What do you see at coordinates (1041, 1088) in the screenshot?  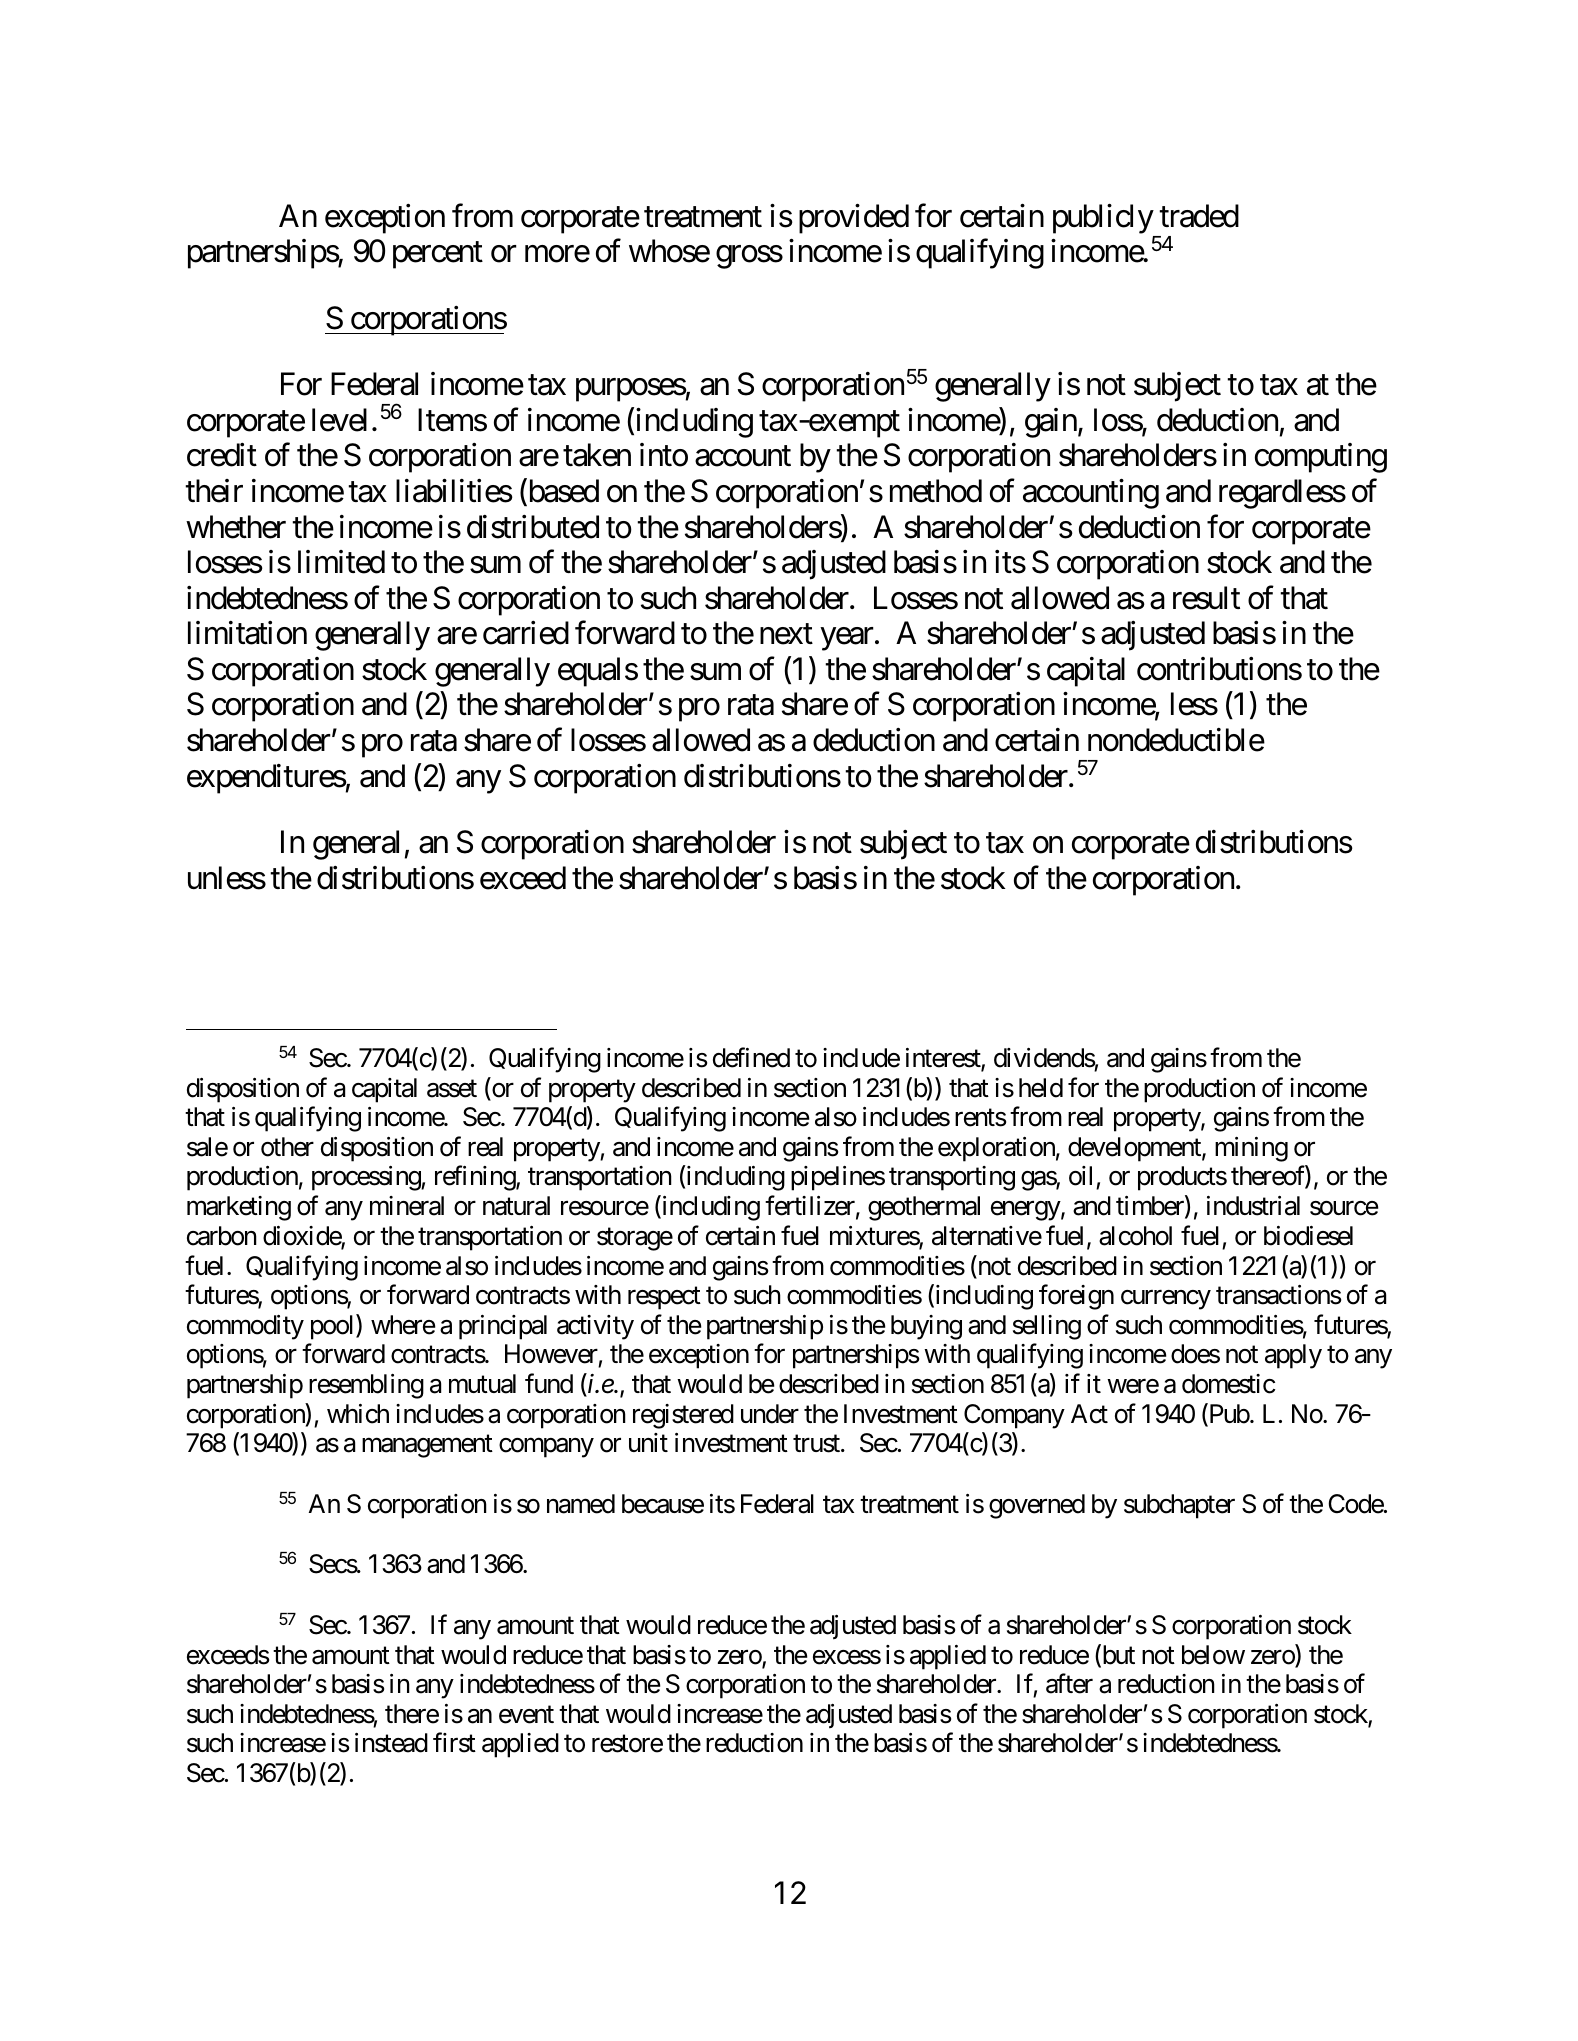 I see `held` at bounding box center [1041, 1088].
